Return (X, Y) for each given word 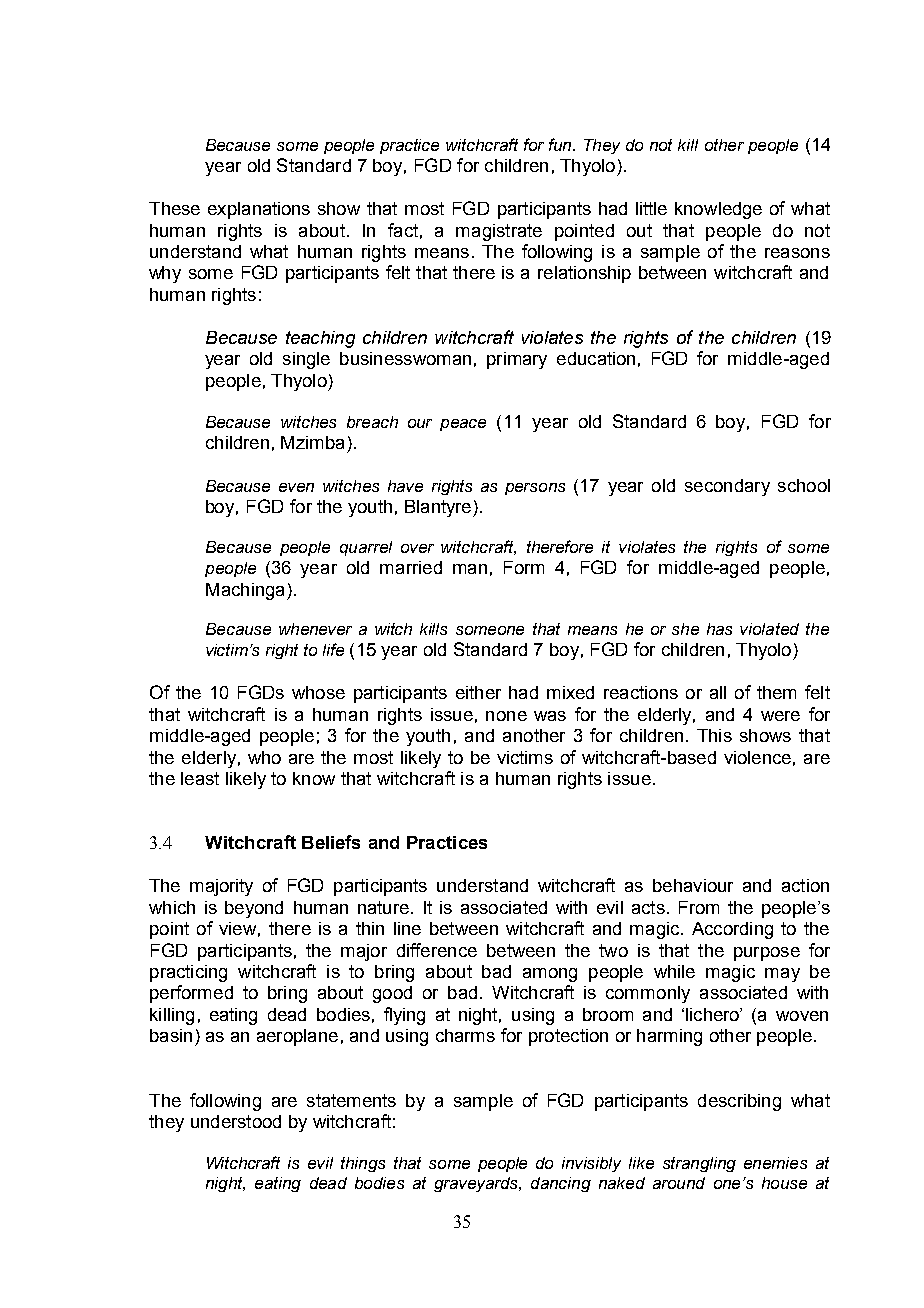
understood (236, 1121)
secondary (727, 487)
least (200, 778)
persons (535, 489)
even (296, 487)
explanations (259, 210)
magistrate (499, 232)
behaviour (693, 885)
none (506, 716)
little (651, 208)
